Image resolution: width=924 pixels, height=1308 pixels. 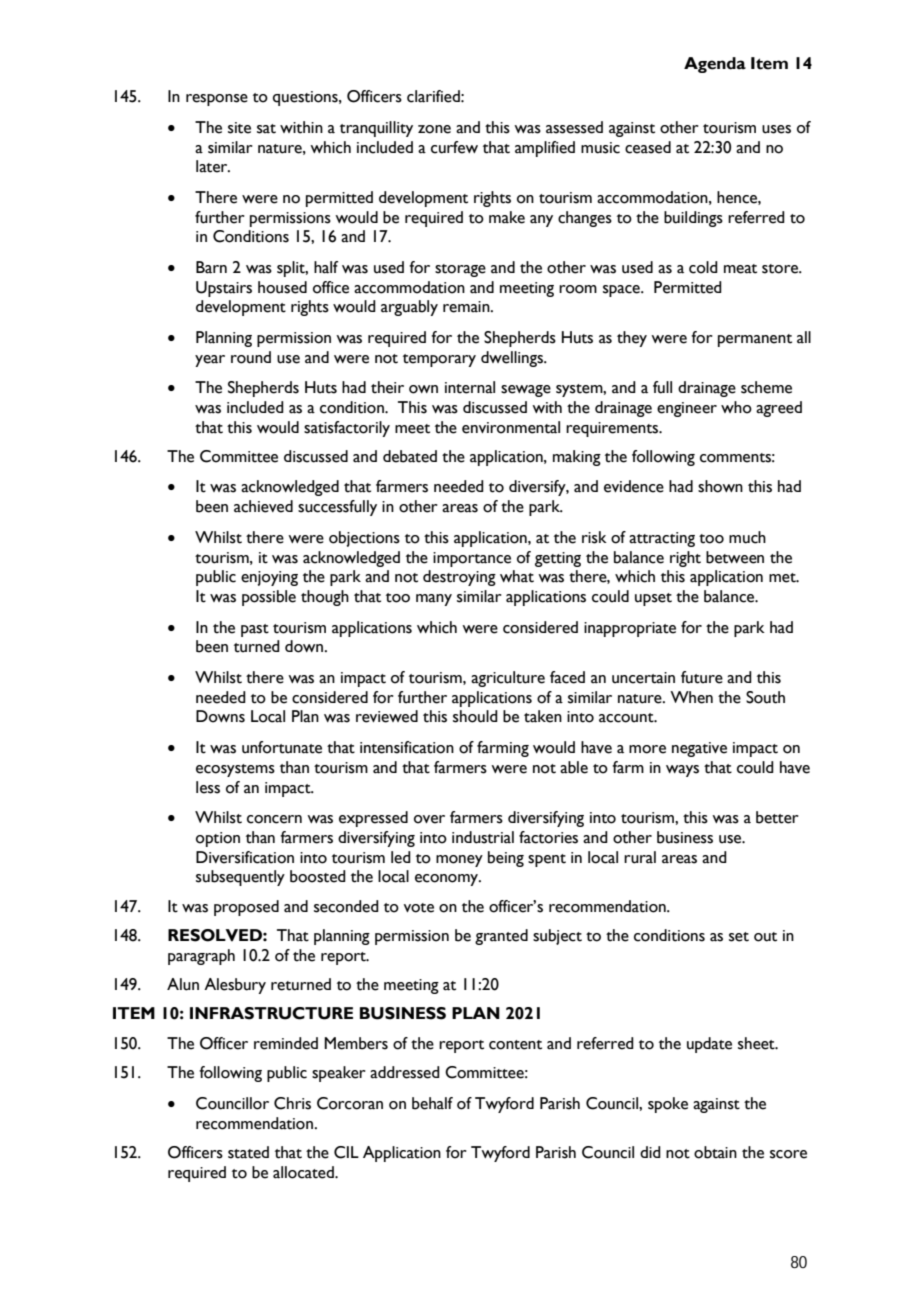 I want to click on future, so click(x=702, y=677).
